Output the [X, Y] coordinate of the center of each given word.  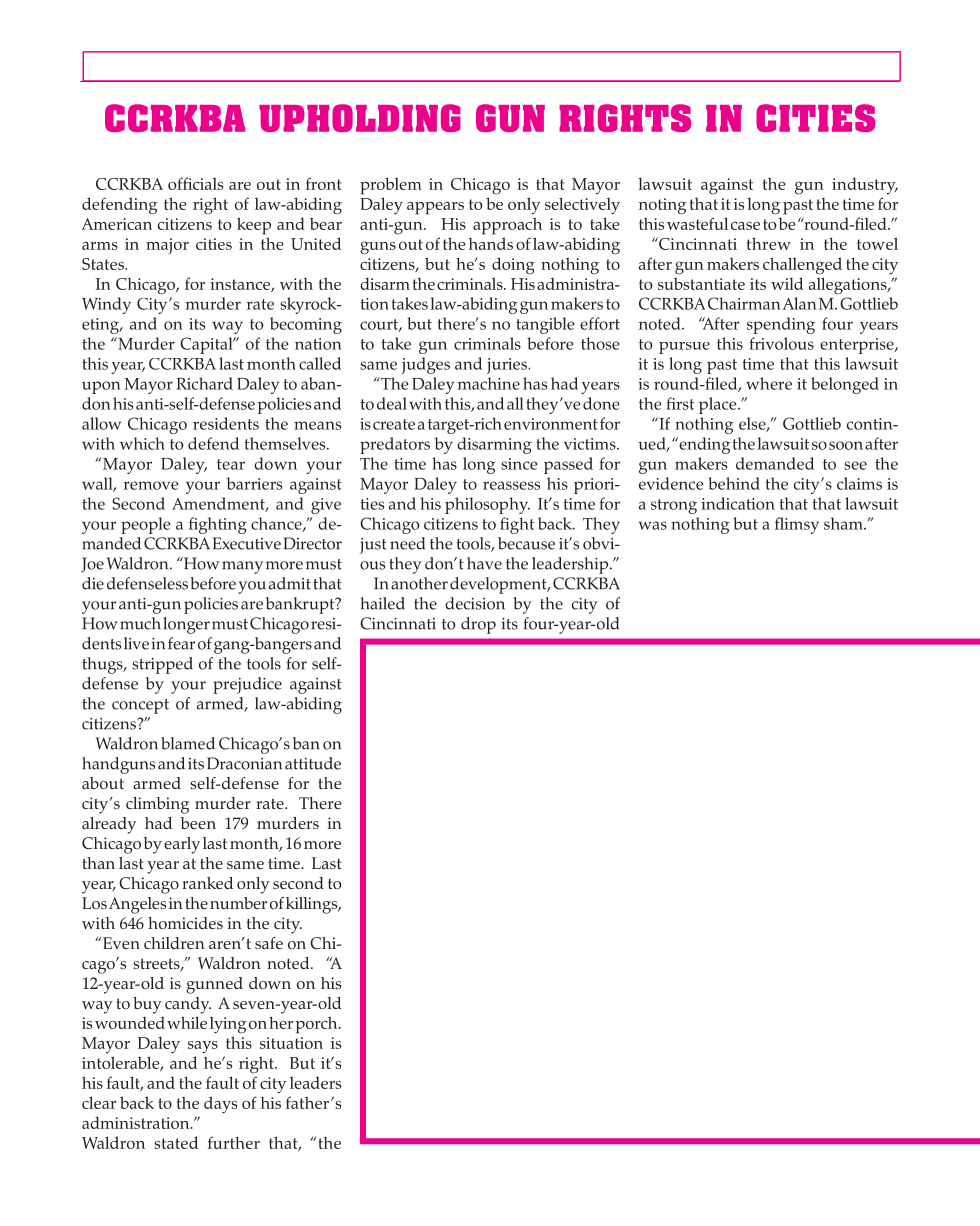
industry [865, 186]
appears [435, 208]
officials [195, 183]
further [234, 1142]
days [220, 1105]
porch [318, 1025]
